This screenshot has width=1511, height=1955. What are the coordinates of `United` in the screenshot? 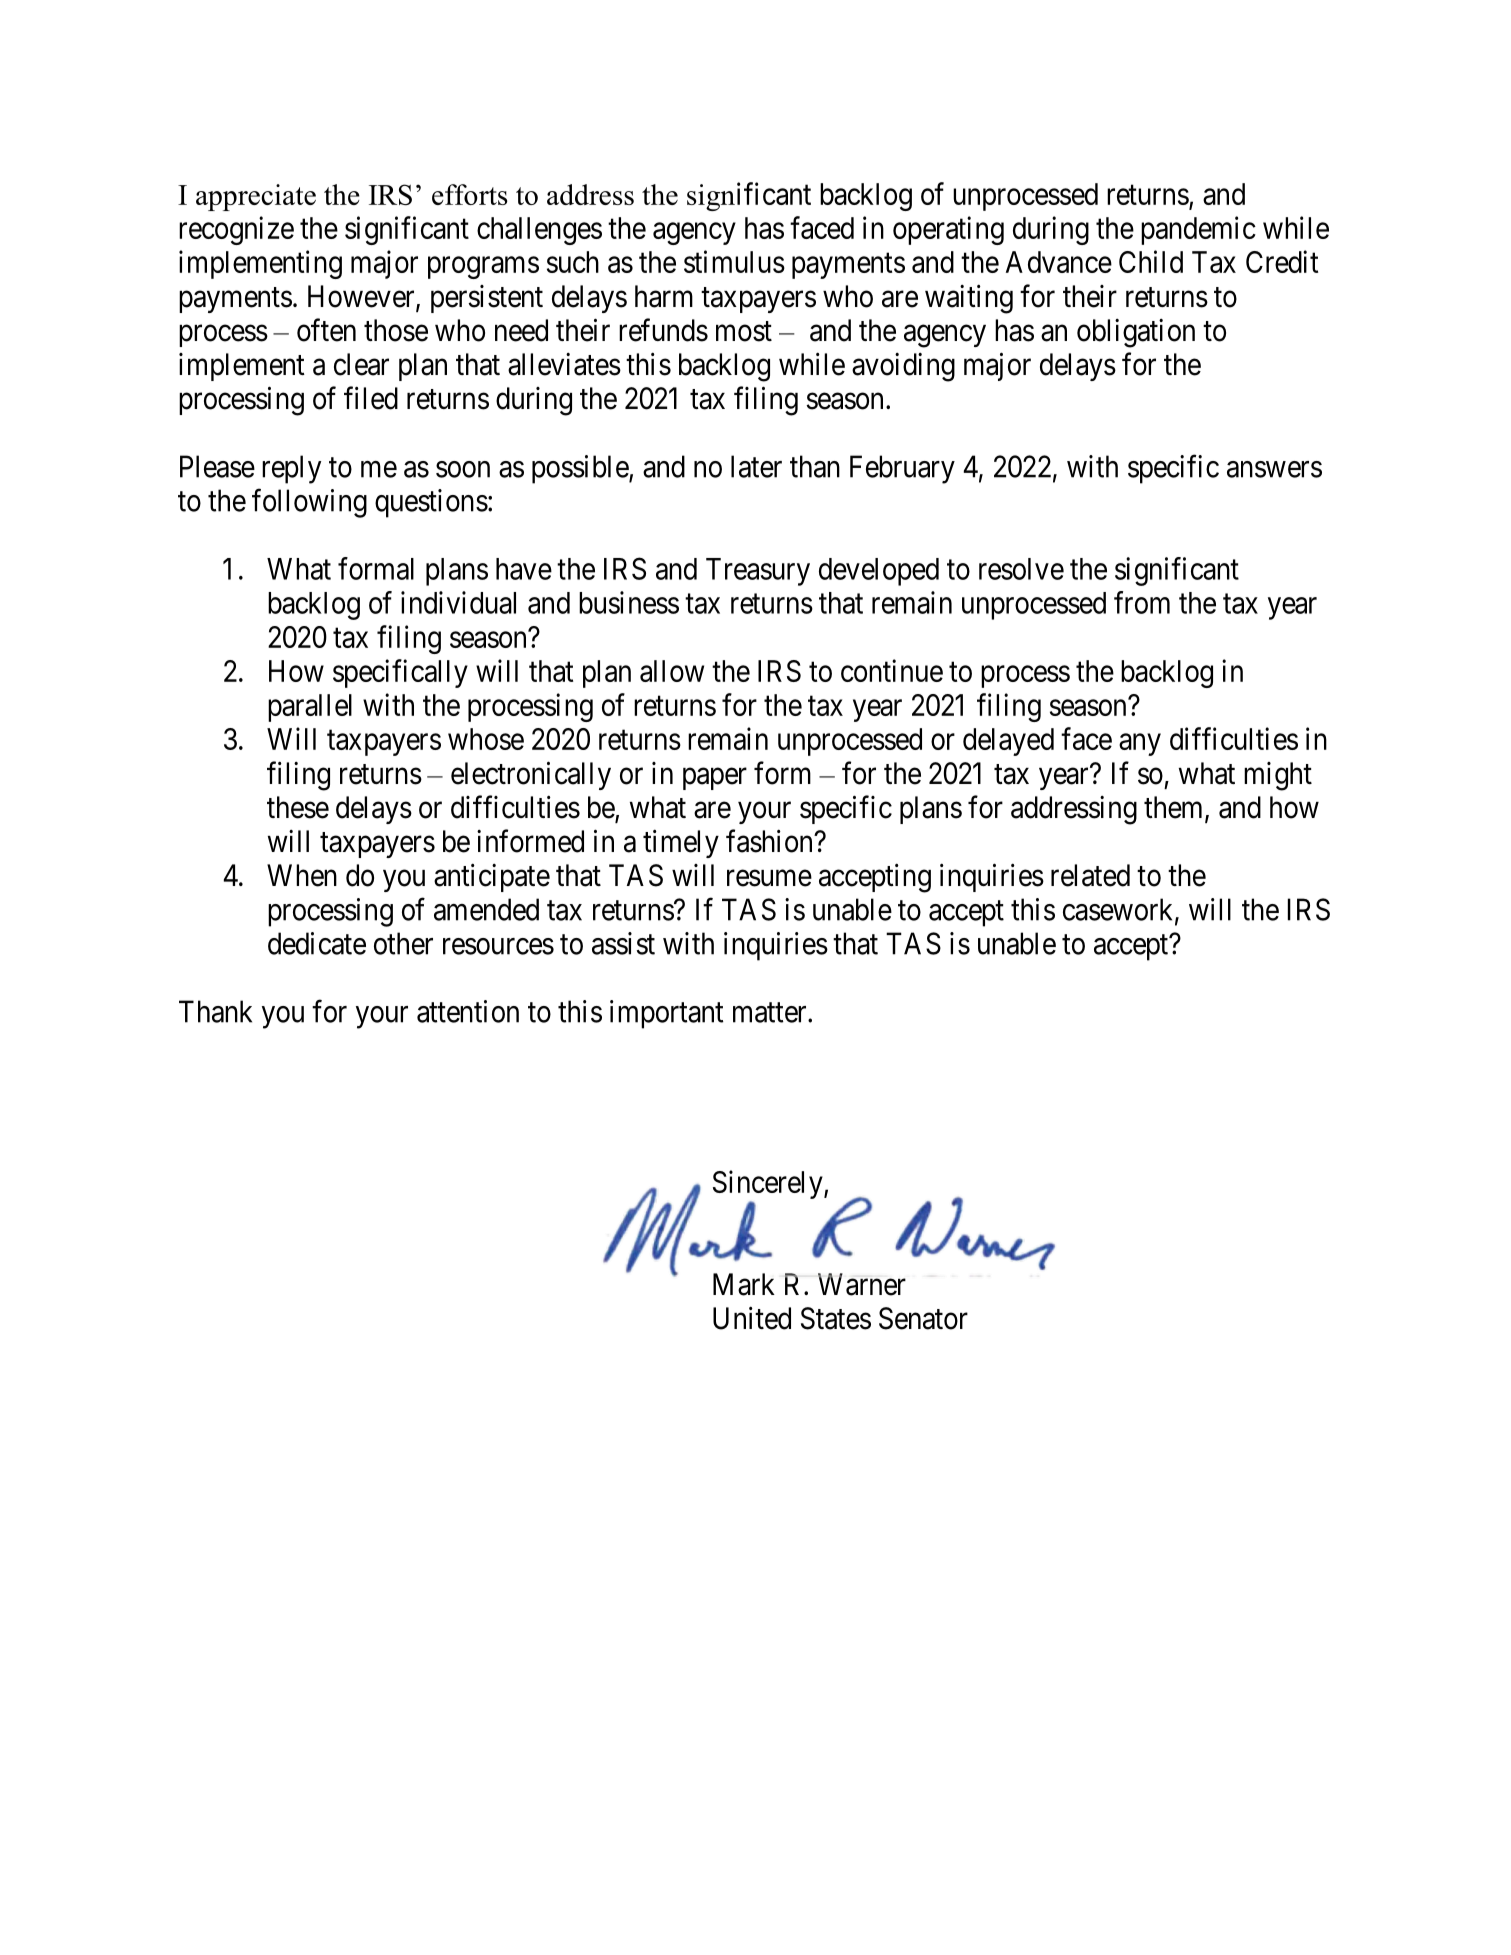 It's located at (752, 1318).
